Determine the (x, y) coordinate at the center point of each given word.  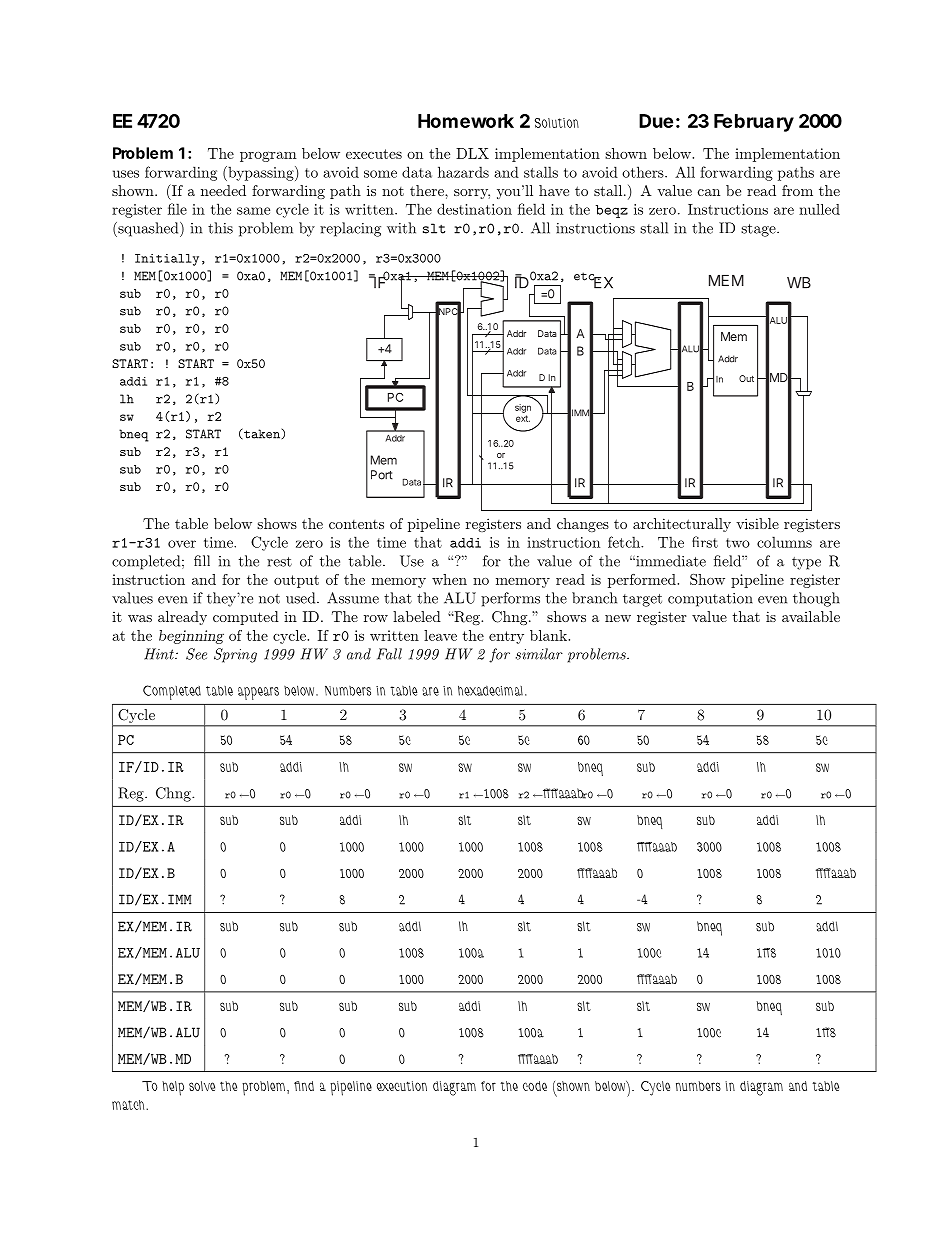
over (182, 544)
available (811, 616)
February (754, 123)
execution (402, 1086)
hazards (463, 172)
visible (757, 523)
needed (223, 190)
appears (258, 693)
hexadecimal (490, 690)
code (535, 1086)
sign (523, 408)
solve (202, 1086)
